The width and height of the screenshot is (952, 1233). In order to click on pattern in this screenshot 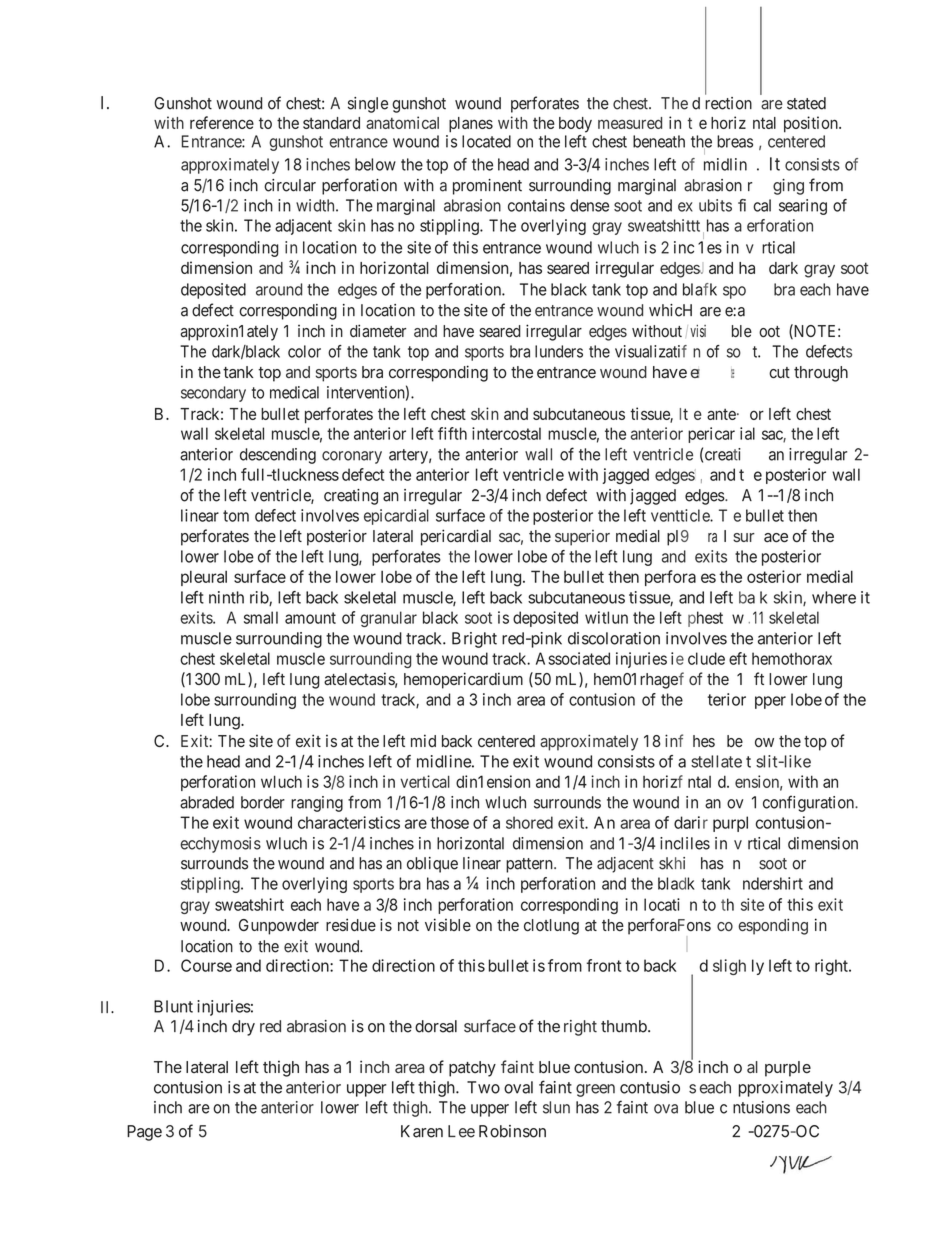, I will do `click(530, 865)`.
